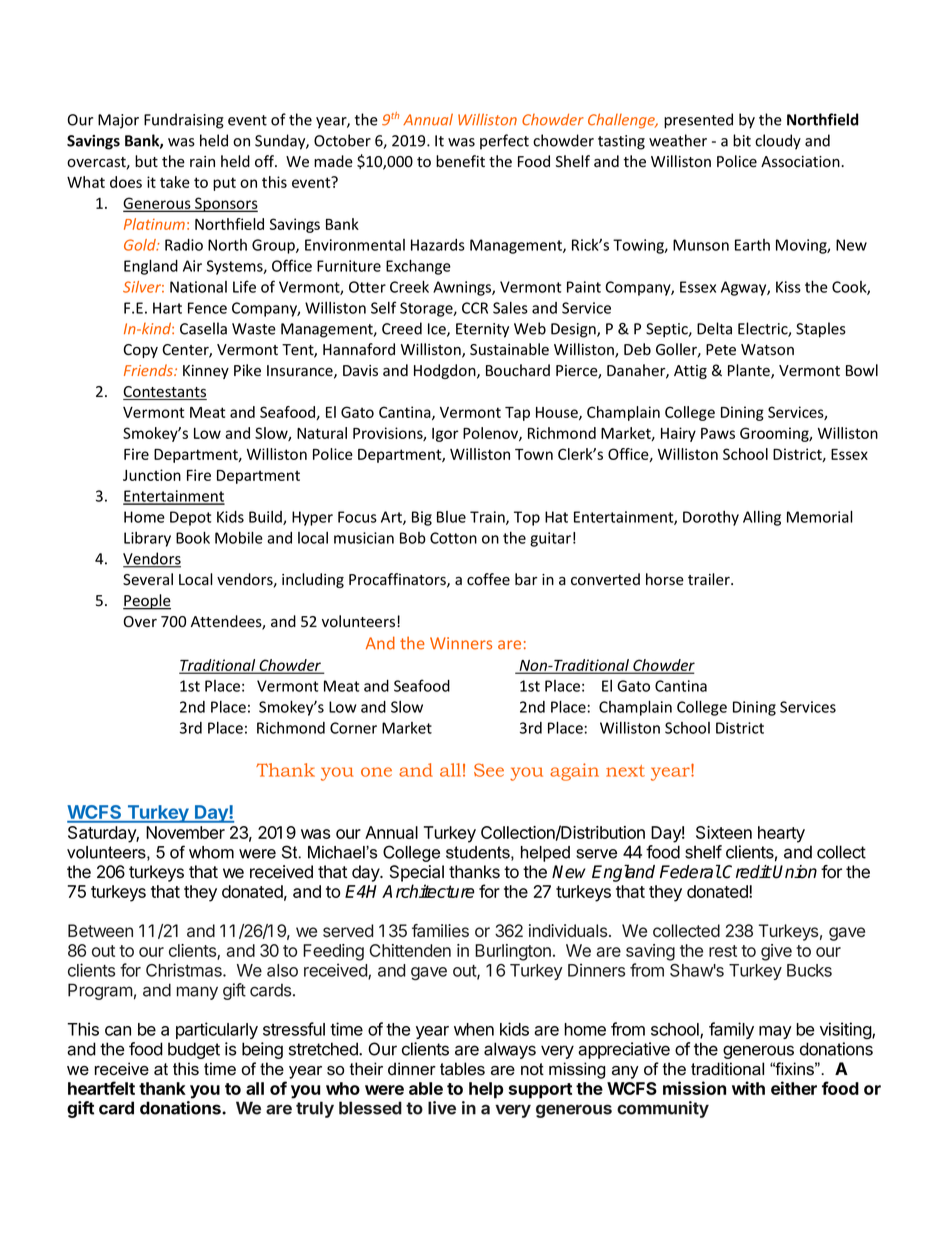  Describe the element at coordinates (781, 834) in the image. I see `hearty` at that location.
